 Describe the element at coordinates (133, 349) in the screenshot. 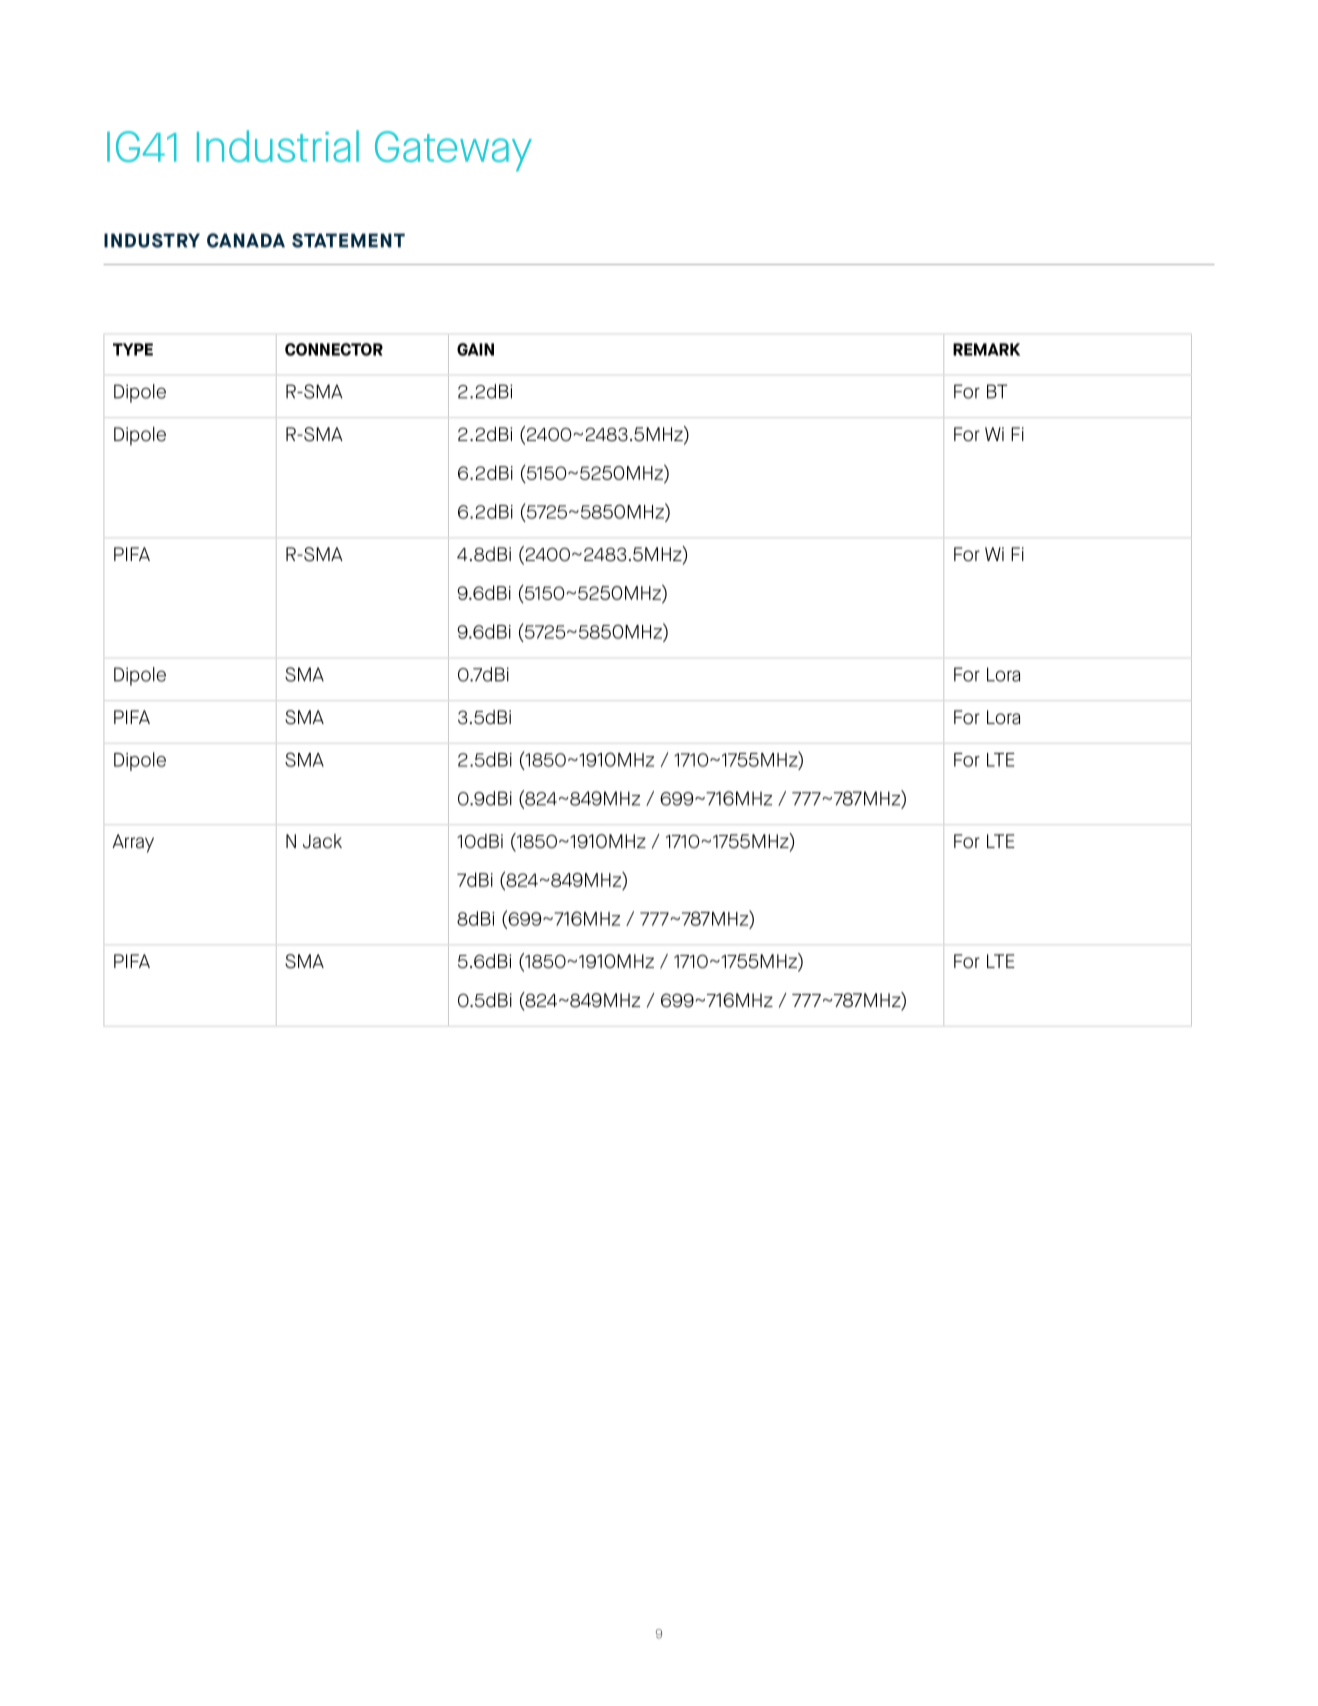

I see `TYPE` at that location.
